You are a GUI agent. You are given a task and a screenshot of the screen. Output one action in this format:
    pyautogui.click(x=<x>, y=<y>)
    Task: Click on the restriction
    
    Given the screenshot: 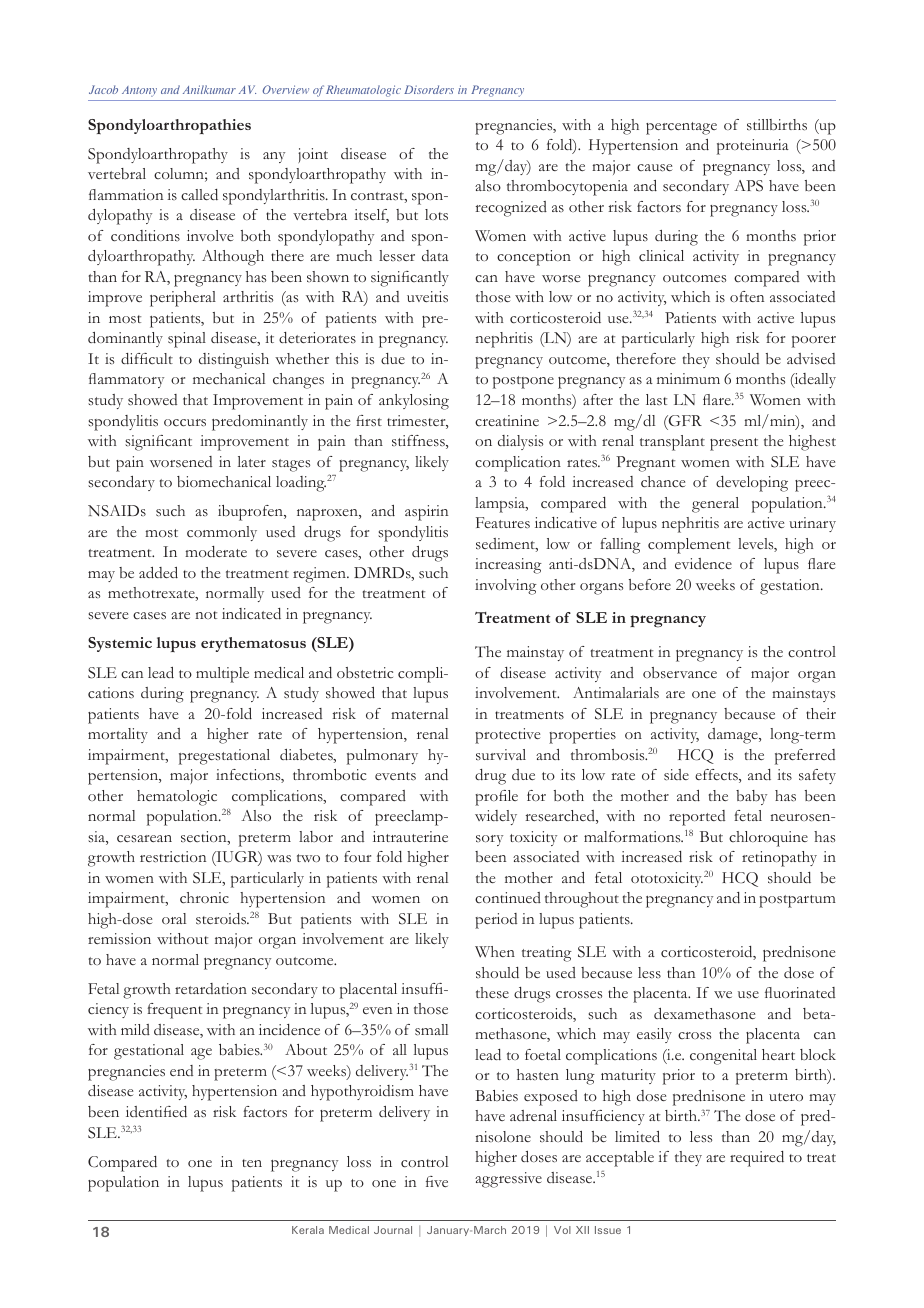 What is the action you would take?
    pyautogui.click(x=173, y=857)
